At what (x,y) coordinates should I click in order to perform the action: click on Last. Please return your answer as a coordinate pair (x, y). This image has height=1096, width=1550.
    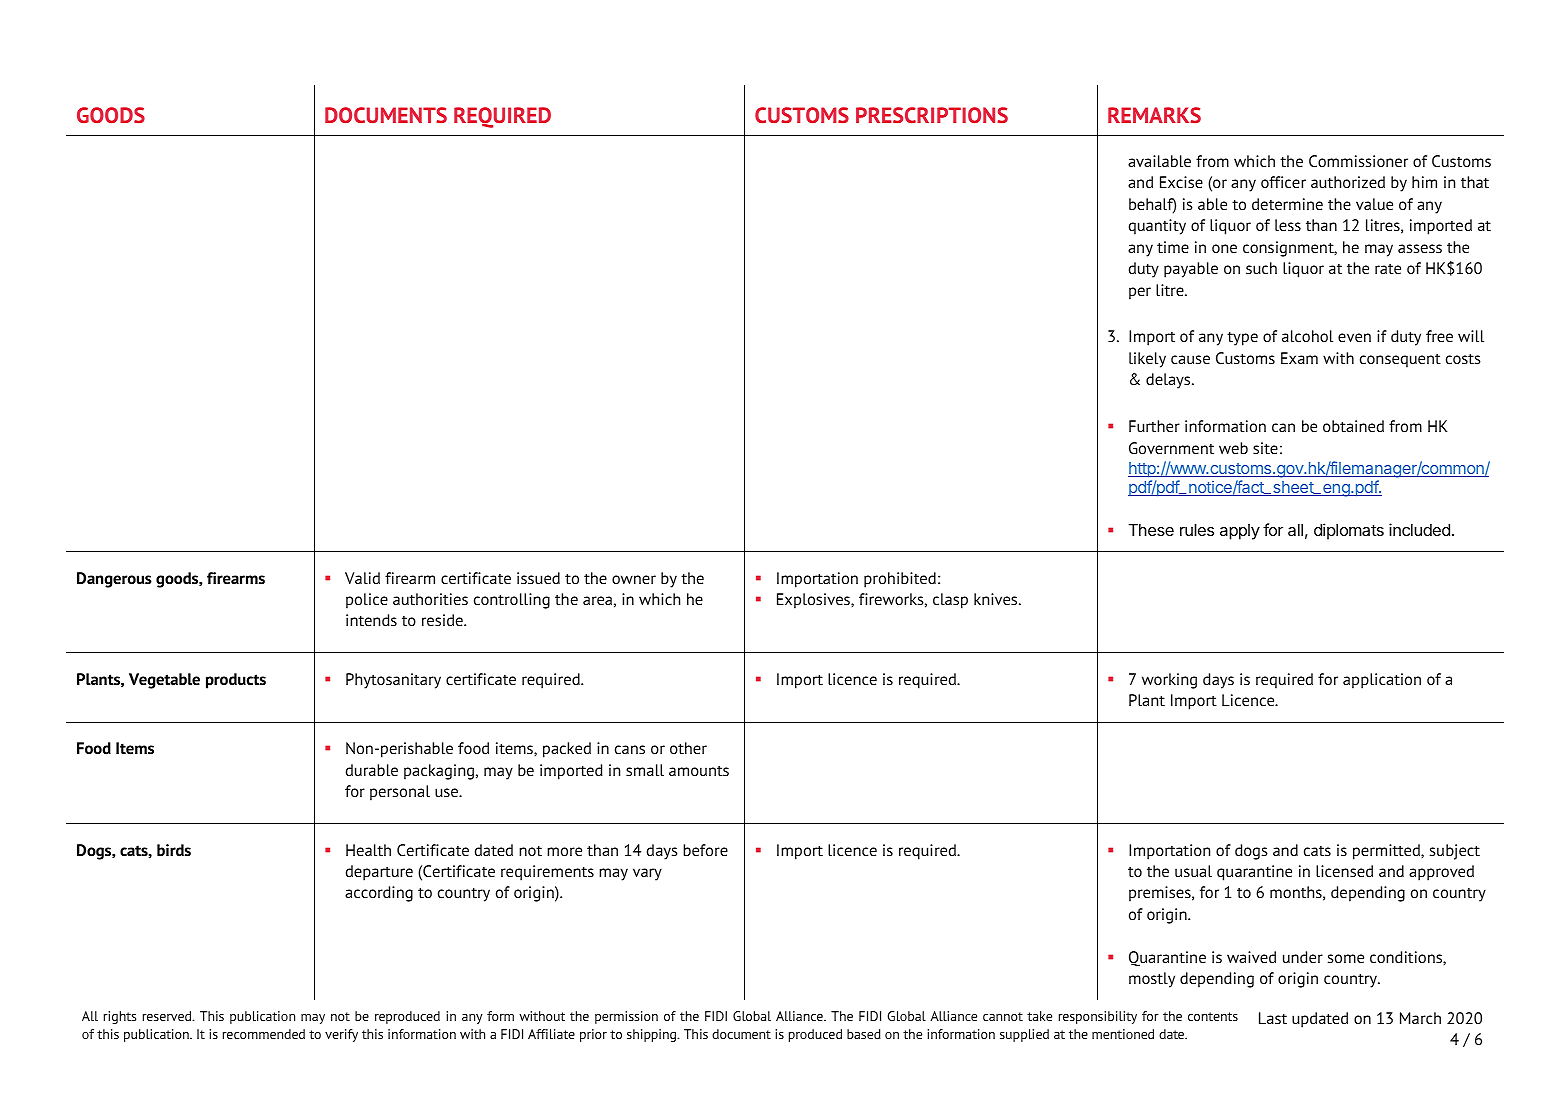
    Looking at the image, I should click on (1273, 1018).
